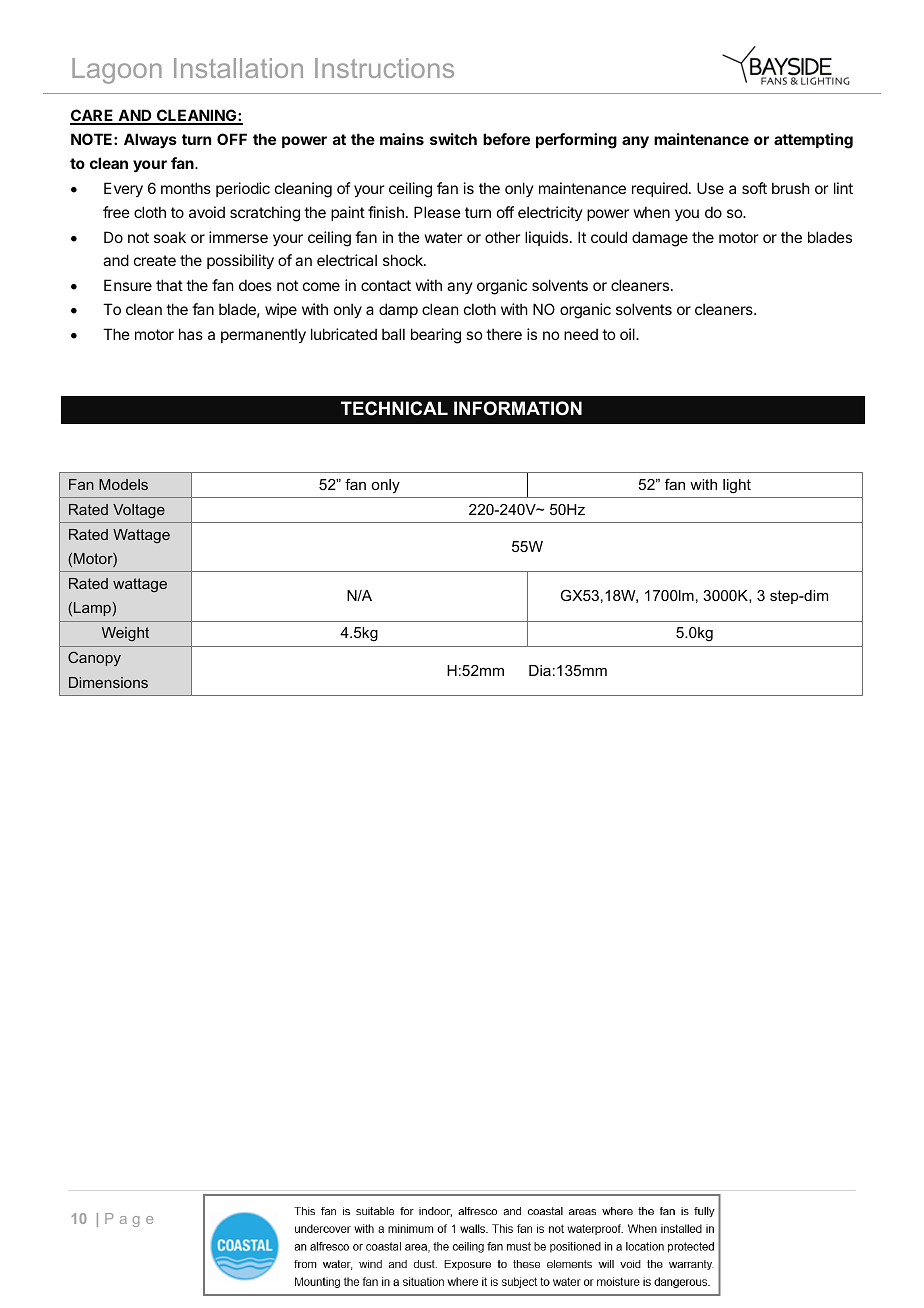 Image resolution: width=924 pixels, height=1308 pixels. I want to click on Weight, so click(125, 634).
